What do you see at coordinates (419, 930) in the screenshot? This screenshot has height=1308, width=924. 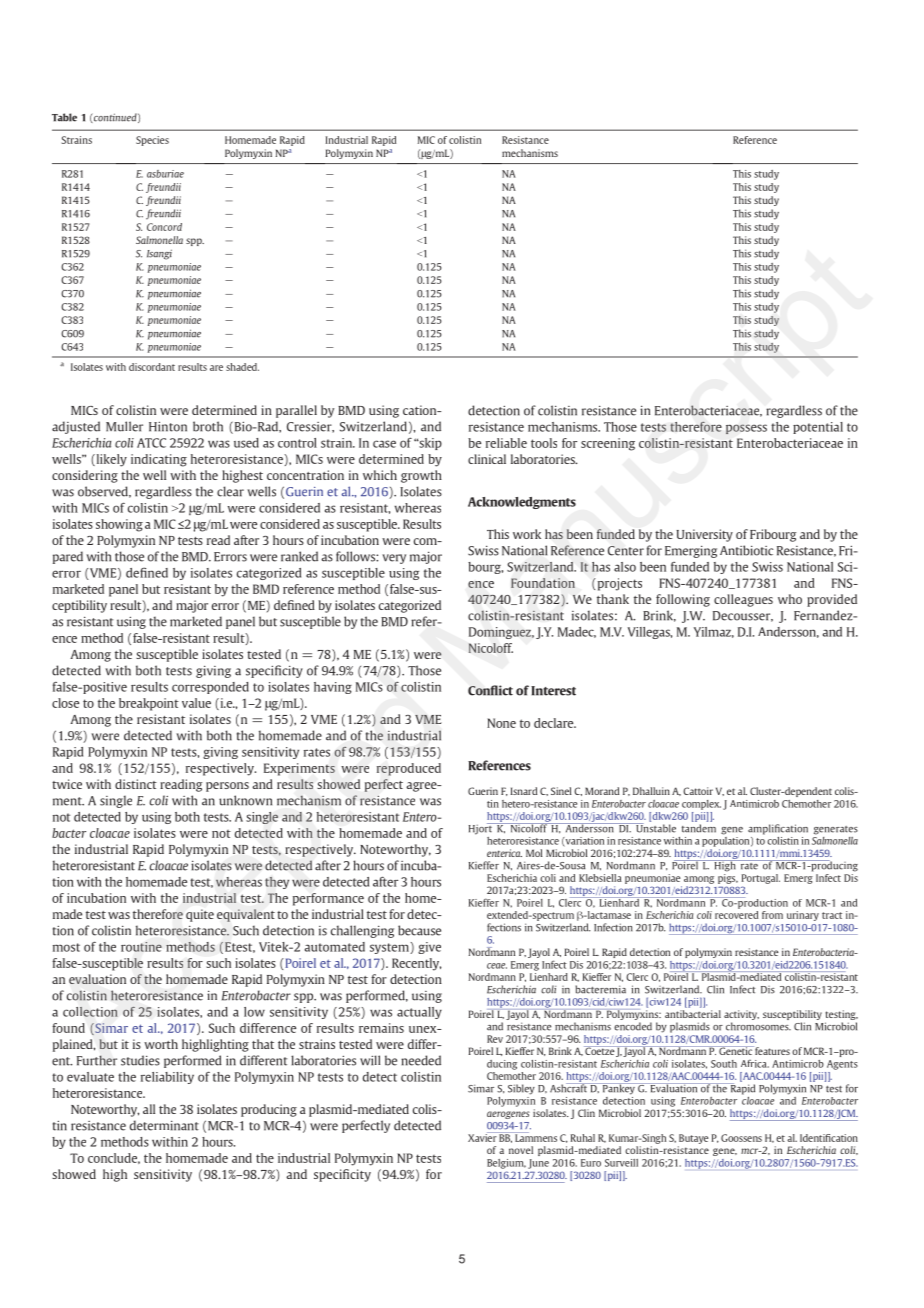 I see `because` at bounding box center [419, 930].
